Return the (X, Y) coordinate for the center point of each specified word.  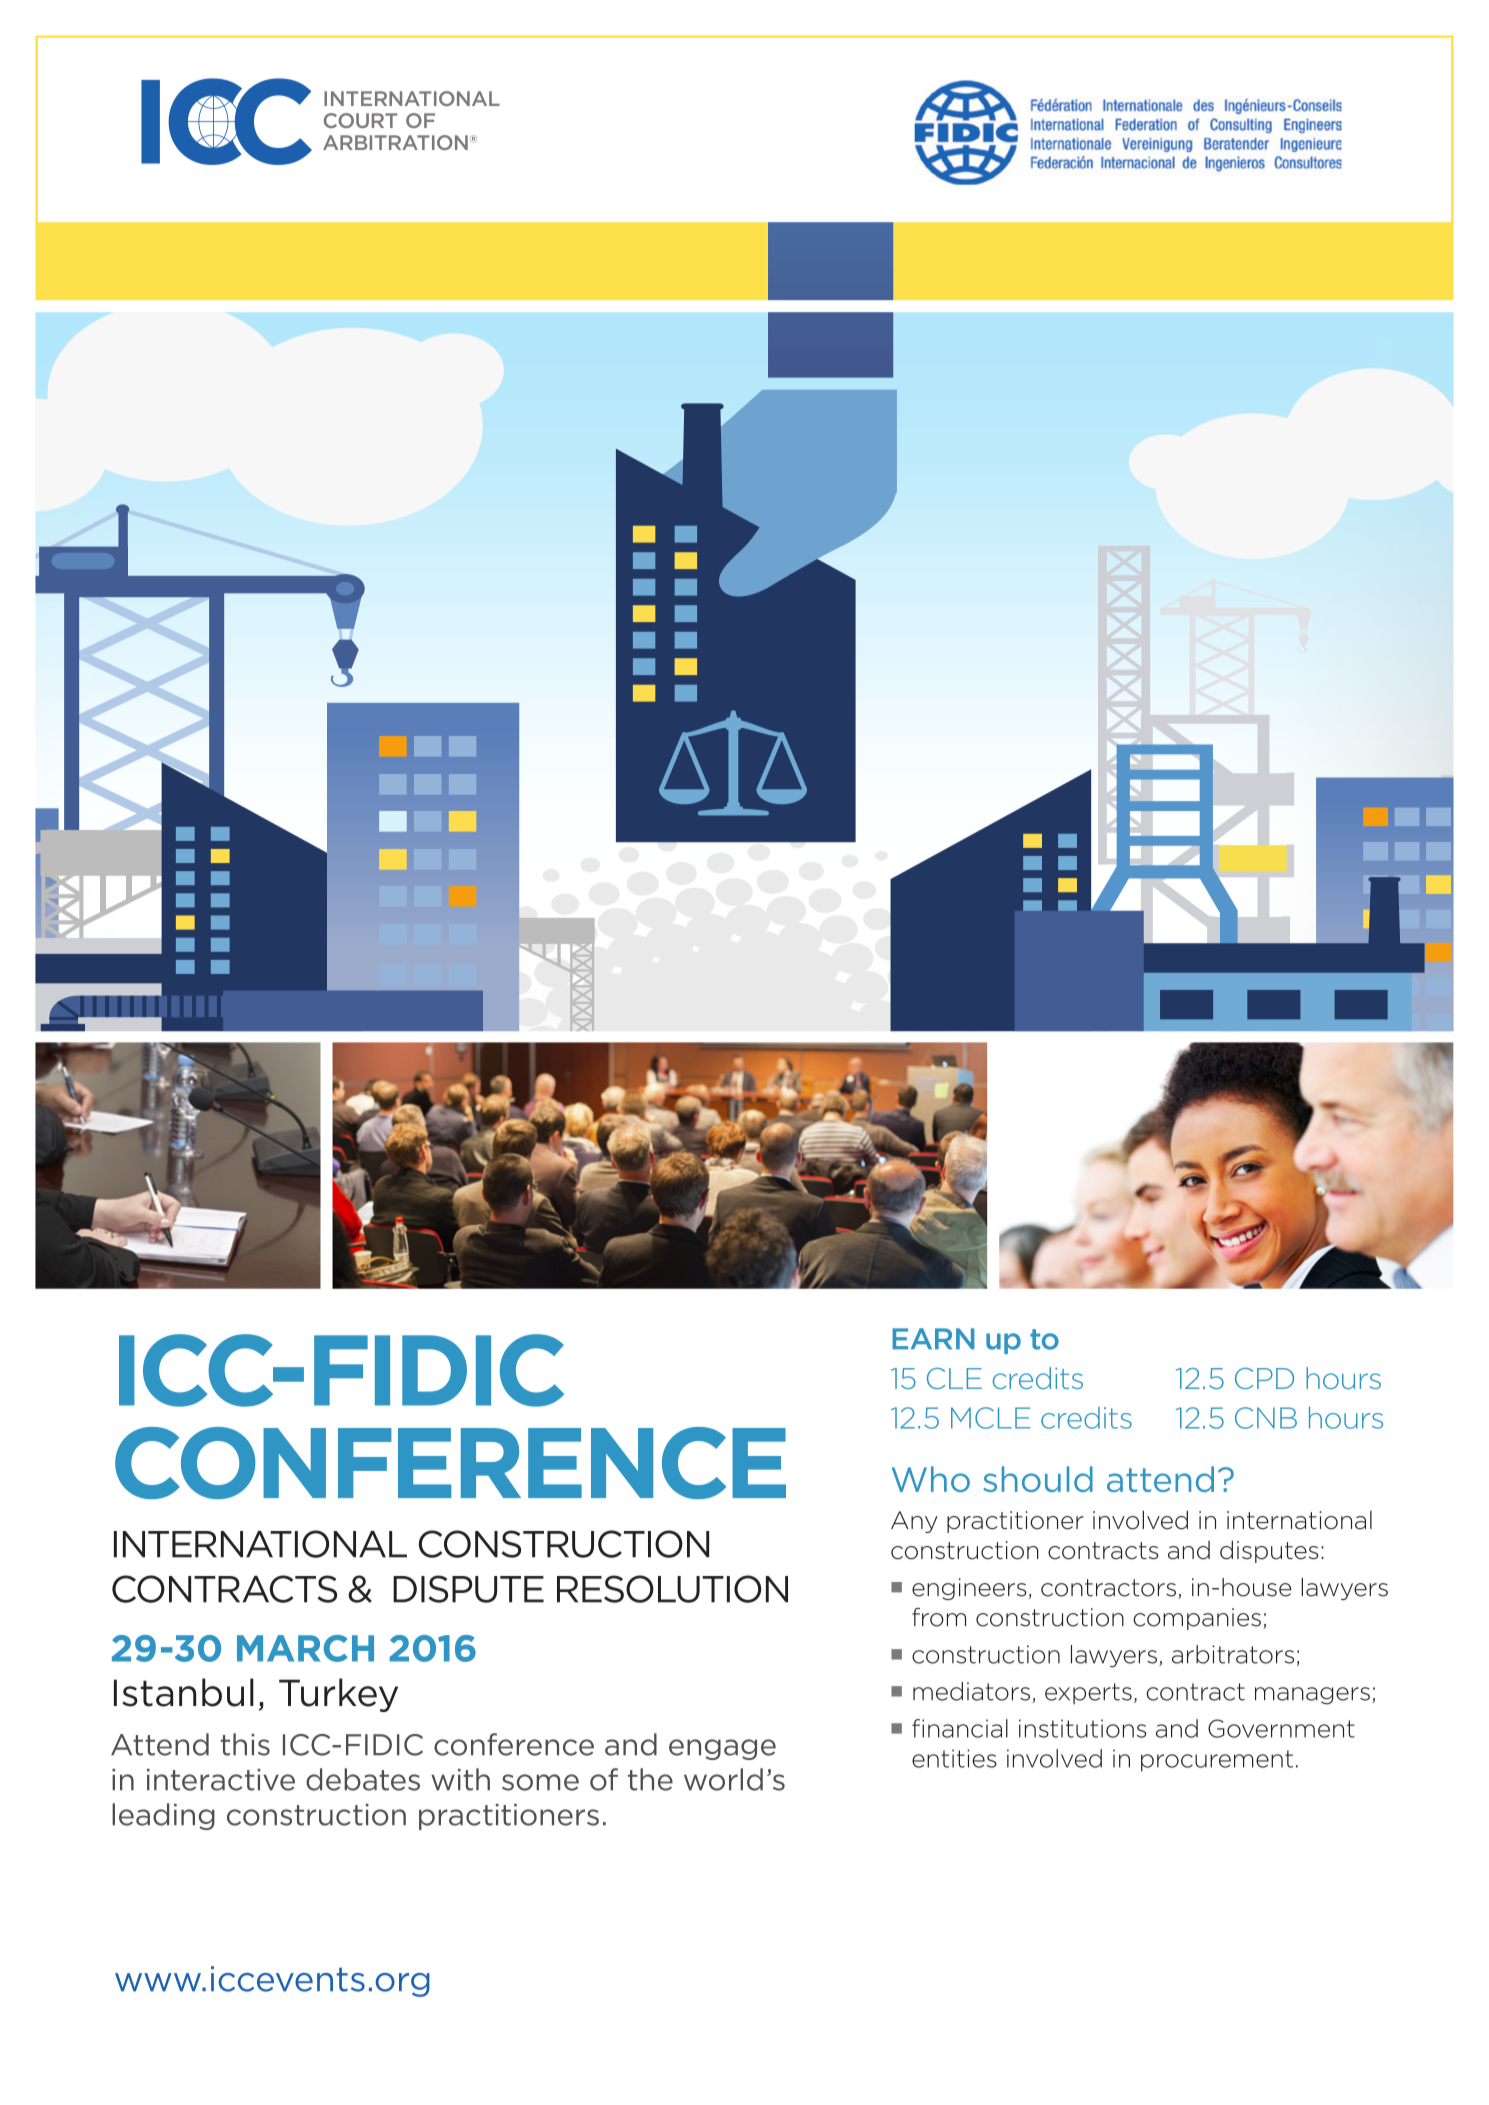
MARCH (305, 1648)
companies (1197, 1619)
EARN (933, 1338)
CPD (1264, 1378)
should (1038, 1479)
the (650, 1779)
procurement (1217, 1761)
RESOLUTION (672, 1589)
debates (363, 1779)
